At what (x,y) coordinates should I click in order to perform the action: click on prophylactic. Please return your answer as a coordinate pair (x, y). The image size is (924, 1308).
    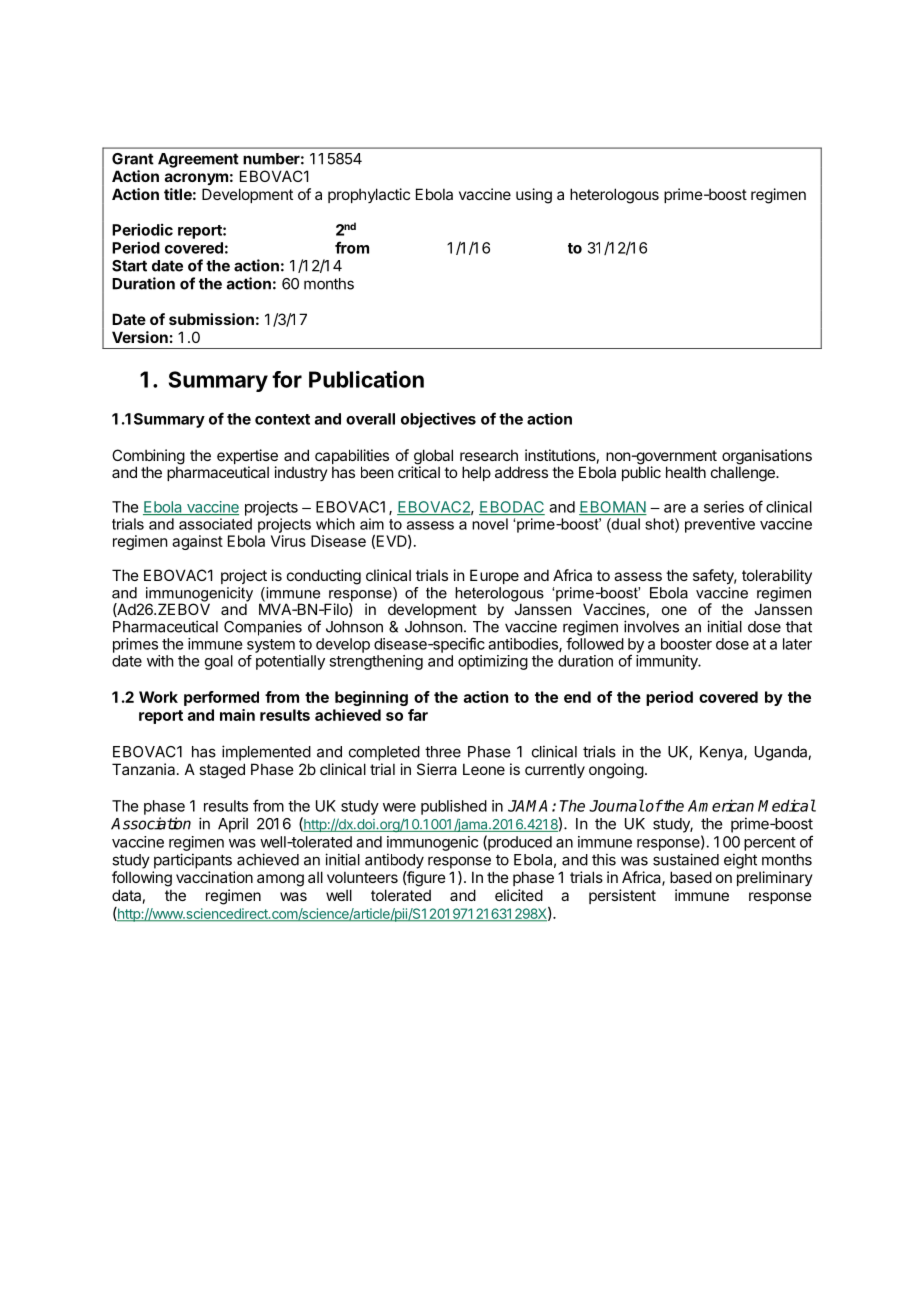
    Looking at the image, I should click on (369, 195).
